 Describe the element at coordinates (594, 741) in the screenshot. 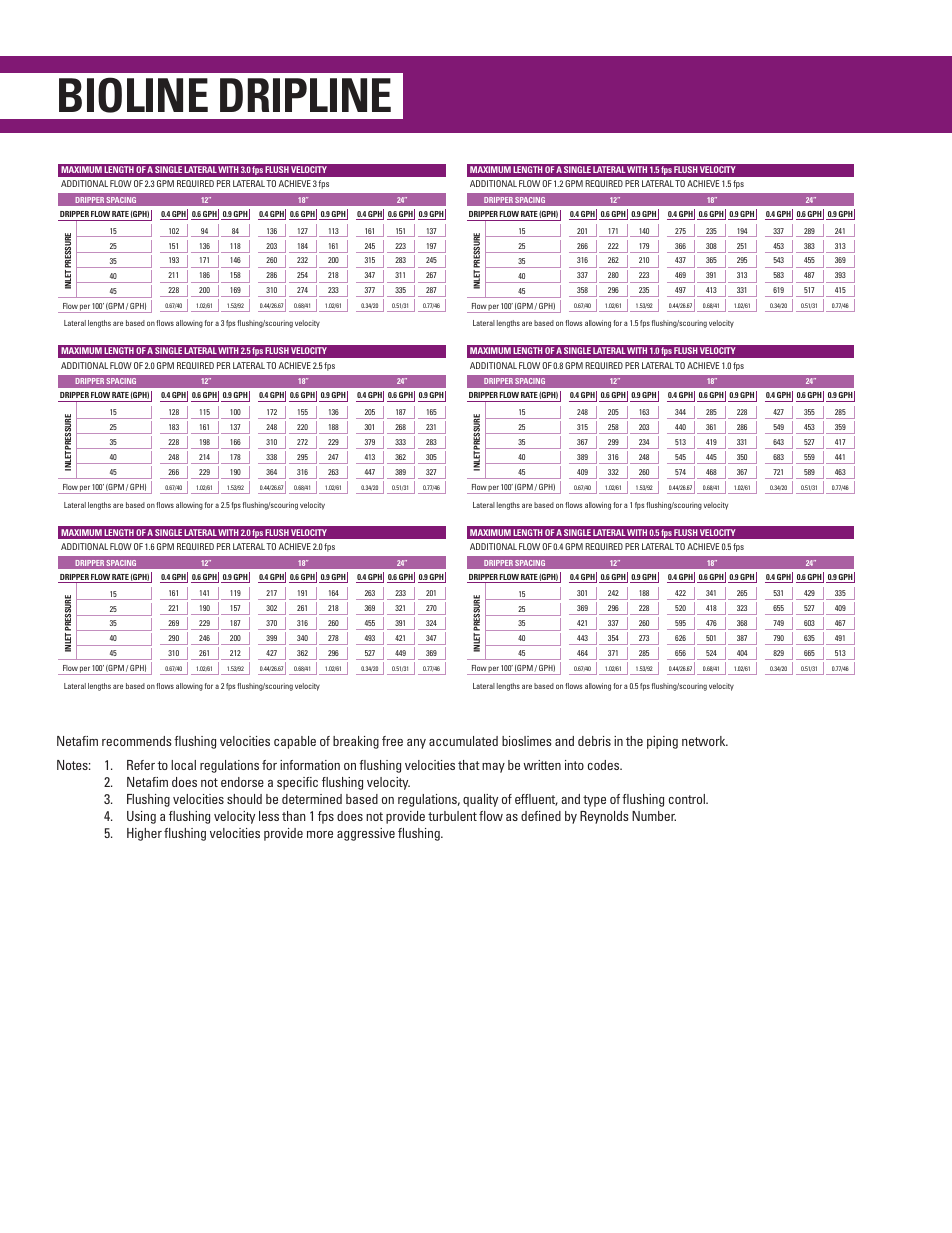

I see `debris` at that location.
